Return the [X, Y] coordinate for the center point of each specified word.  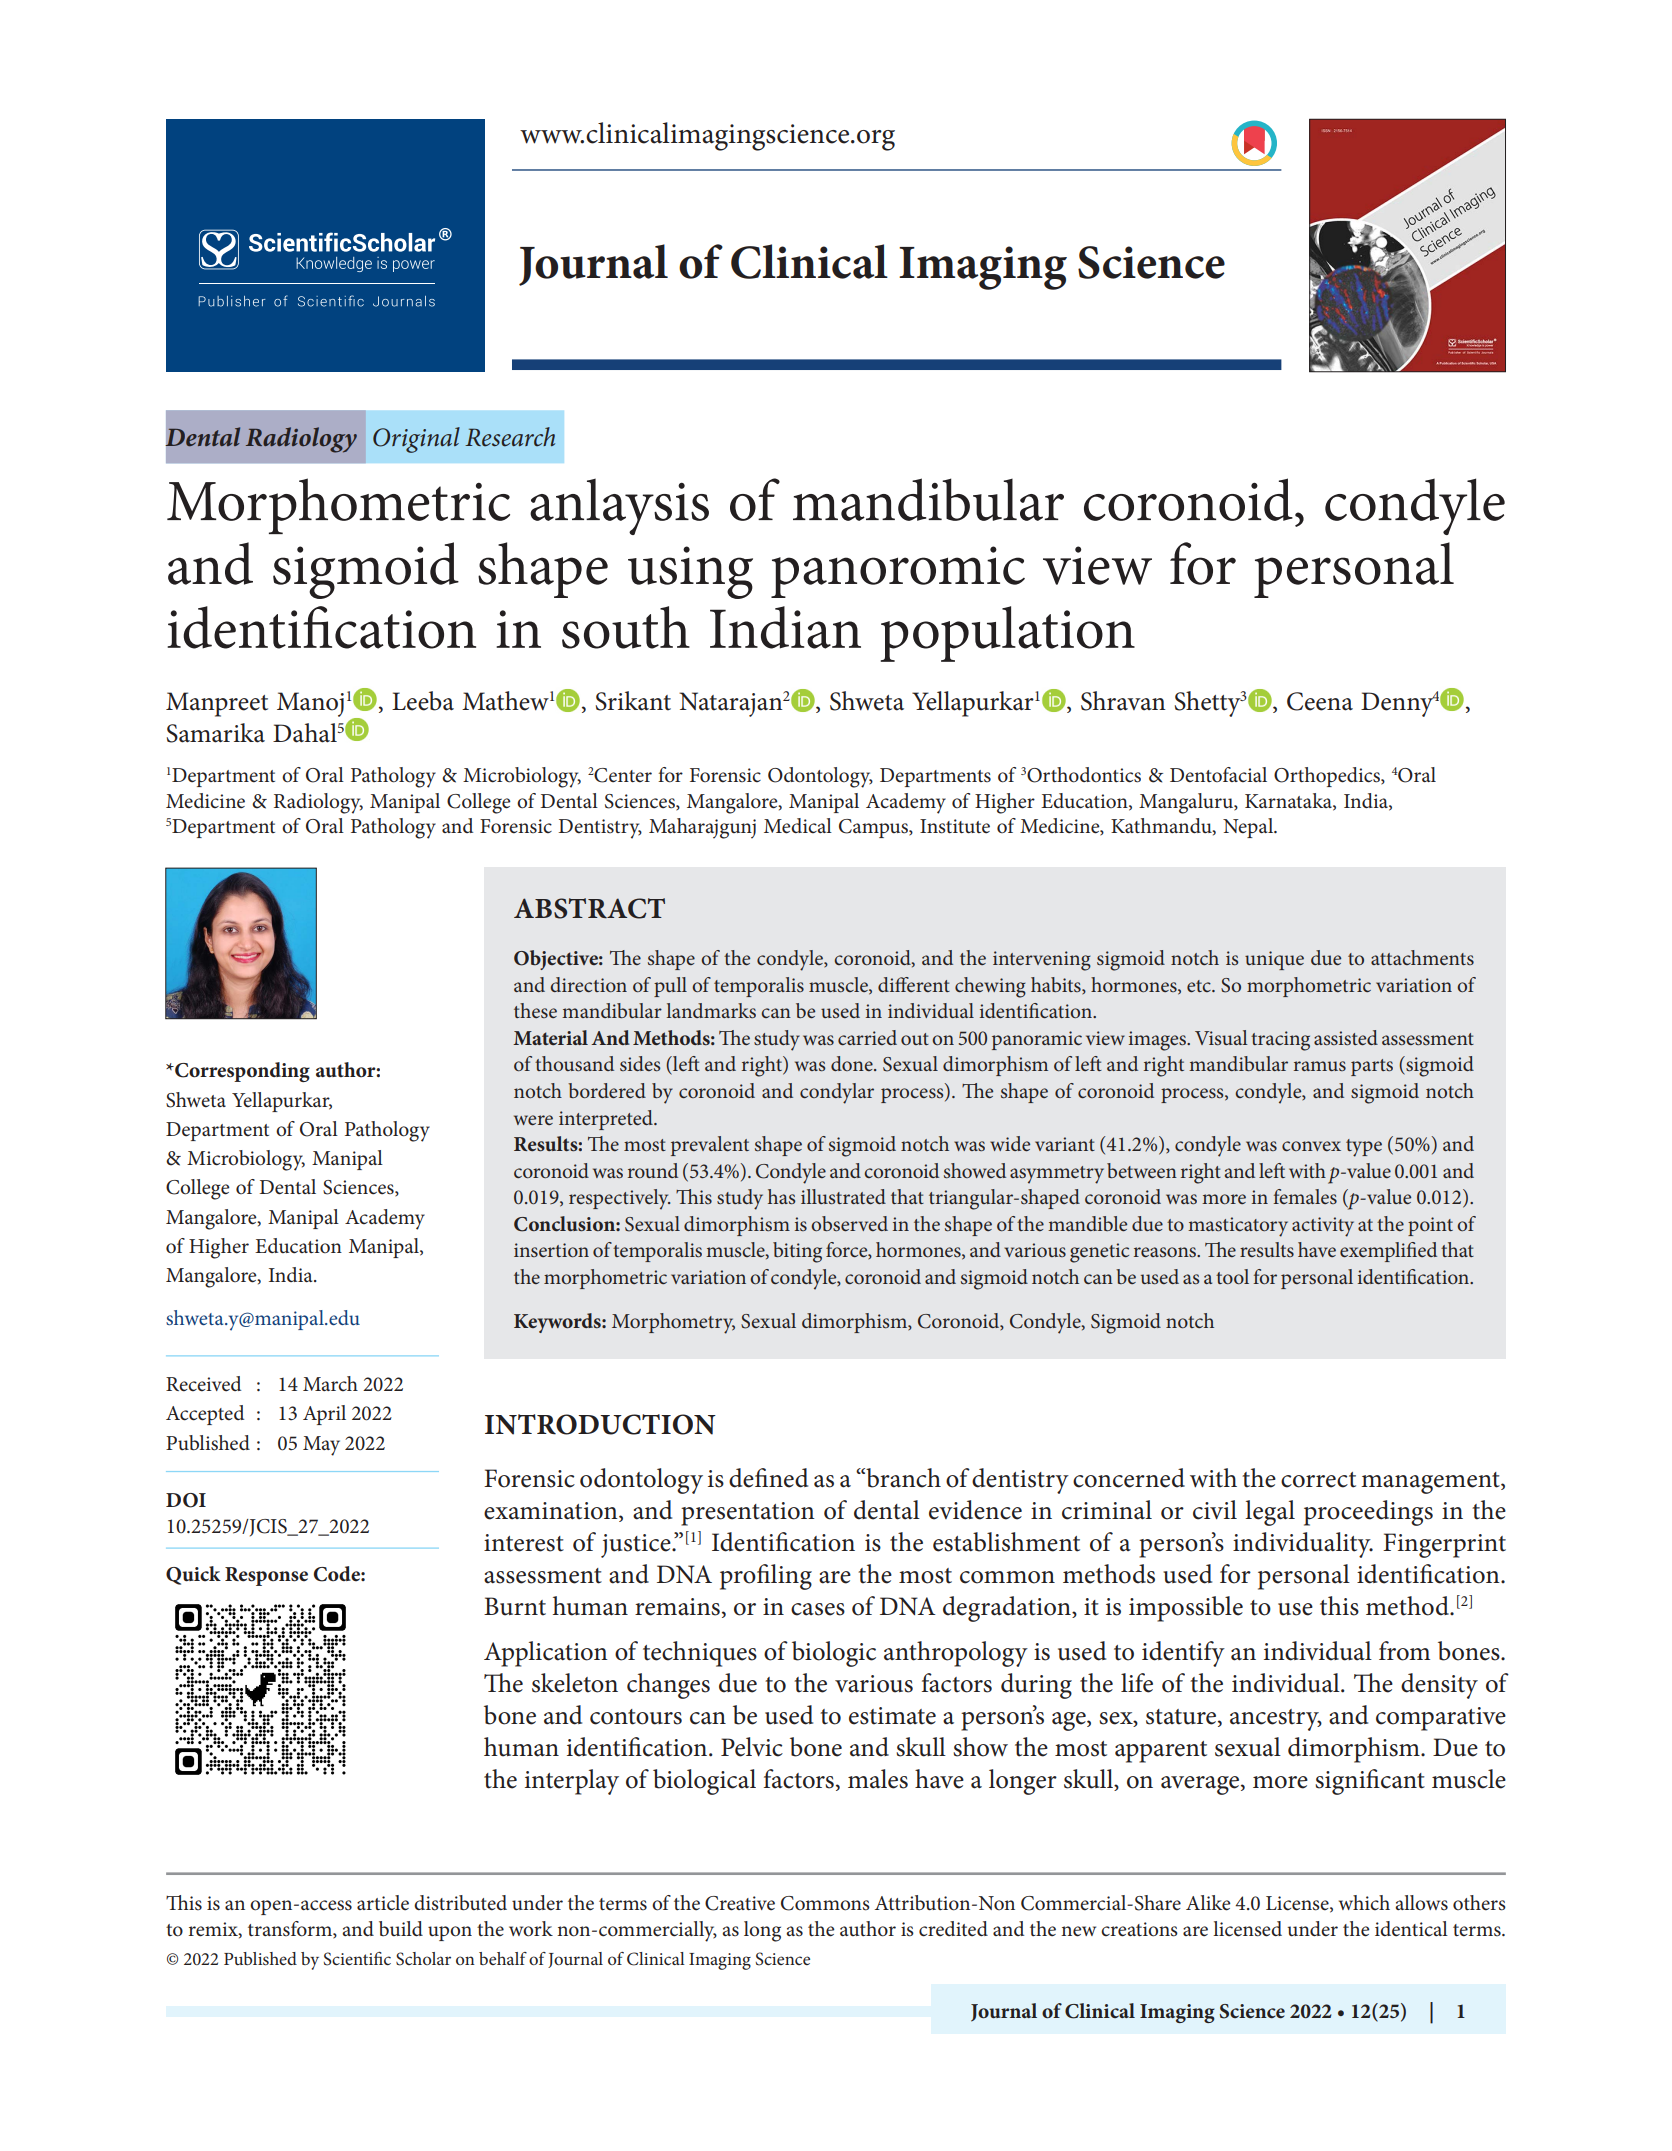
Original [416, 440]
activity [1323, 1227]
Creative [740, 1903]
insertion [551, 1250]
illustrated [843, 1196]
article [383, 1903]
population [1008, 634]
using [690, 572]
